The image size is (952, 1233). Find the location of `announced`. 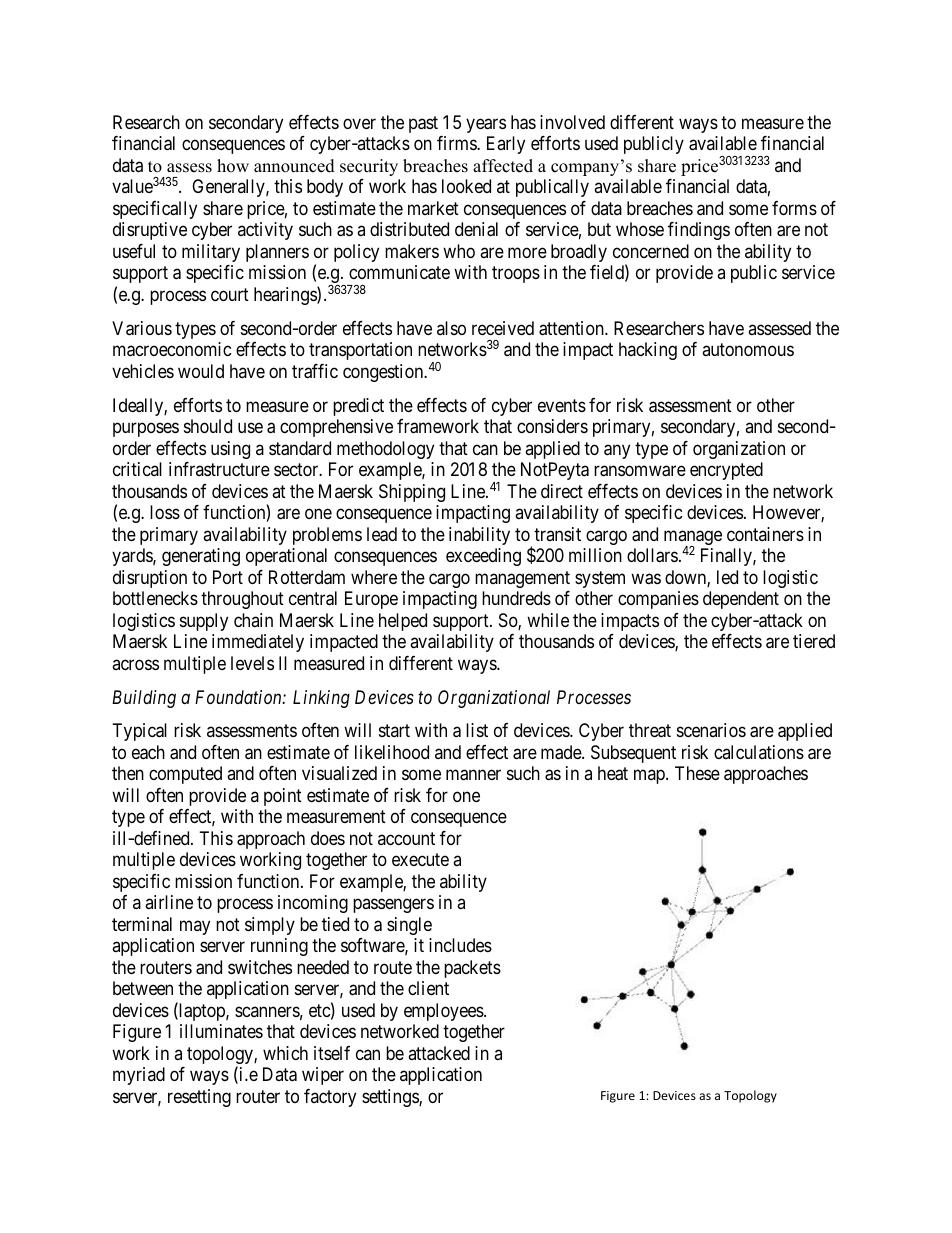

announced is located at coordinates (294, 166).
